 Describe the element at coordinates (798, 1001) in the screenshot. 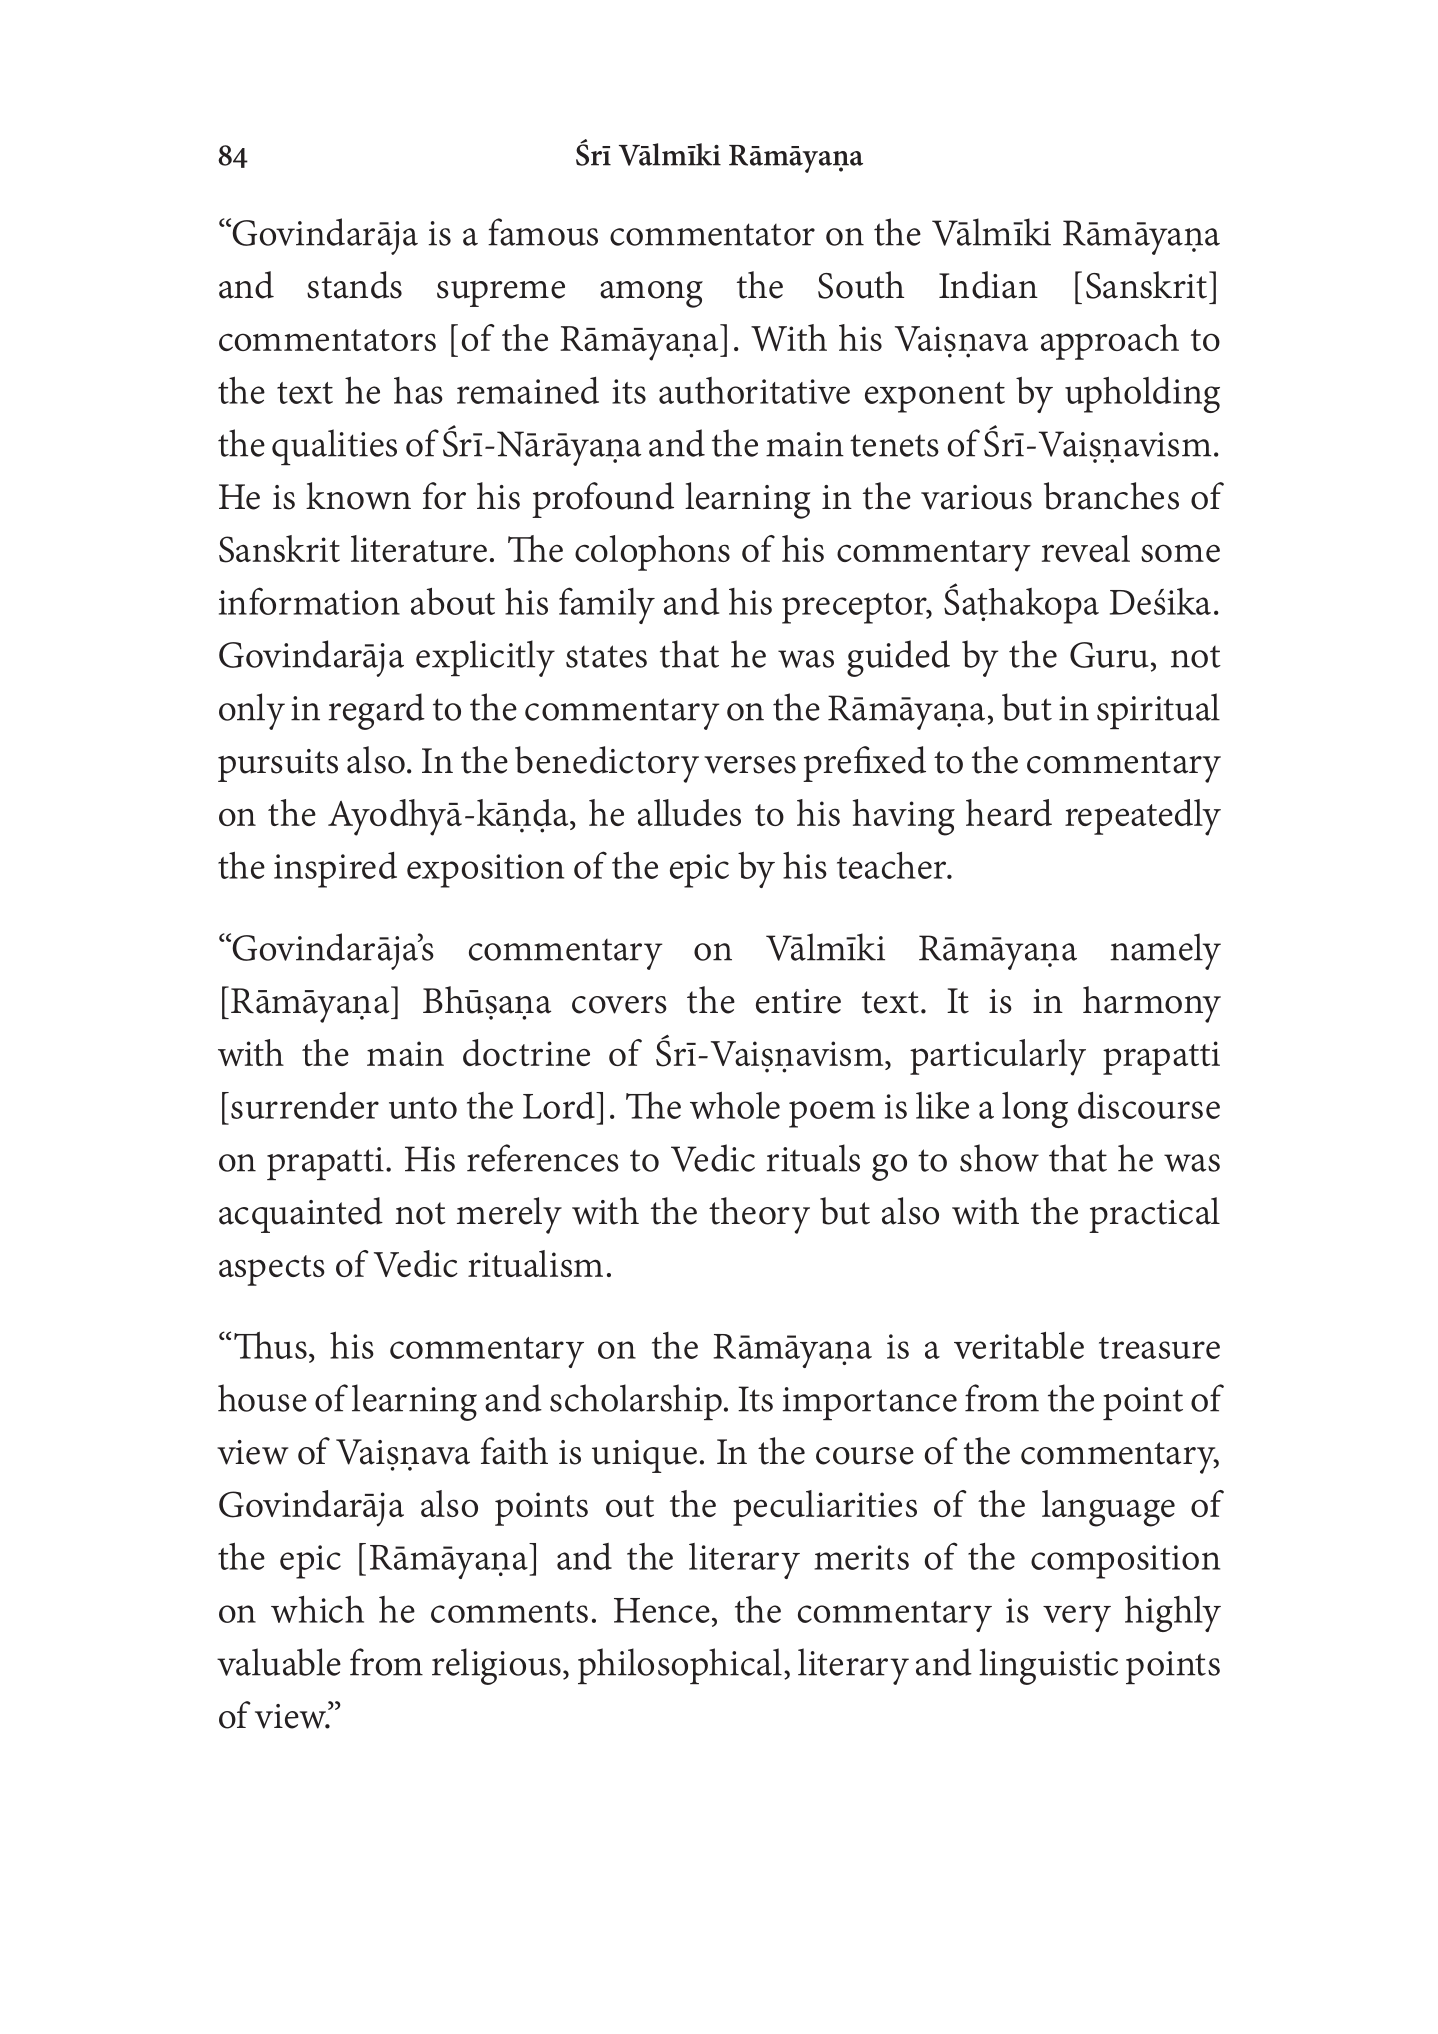

I see `entire` at that location.
